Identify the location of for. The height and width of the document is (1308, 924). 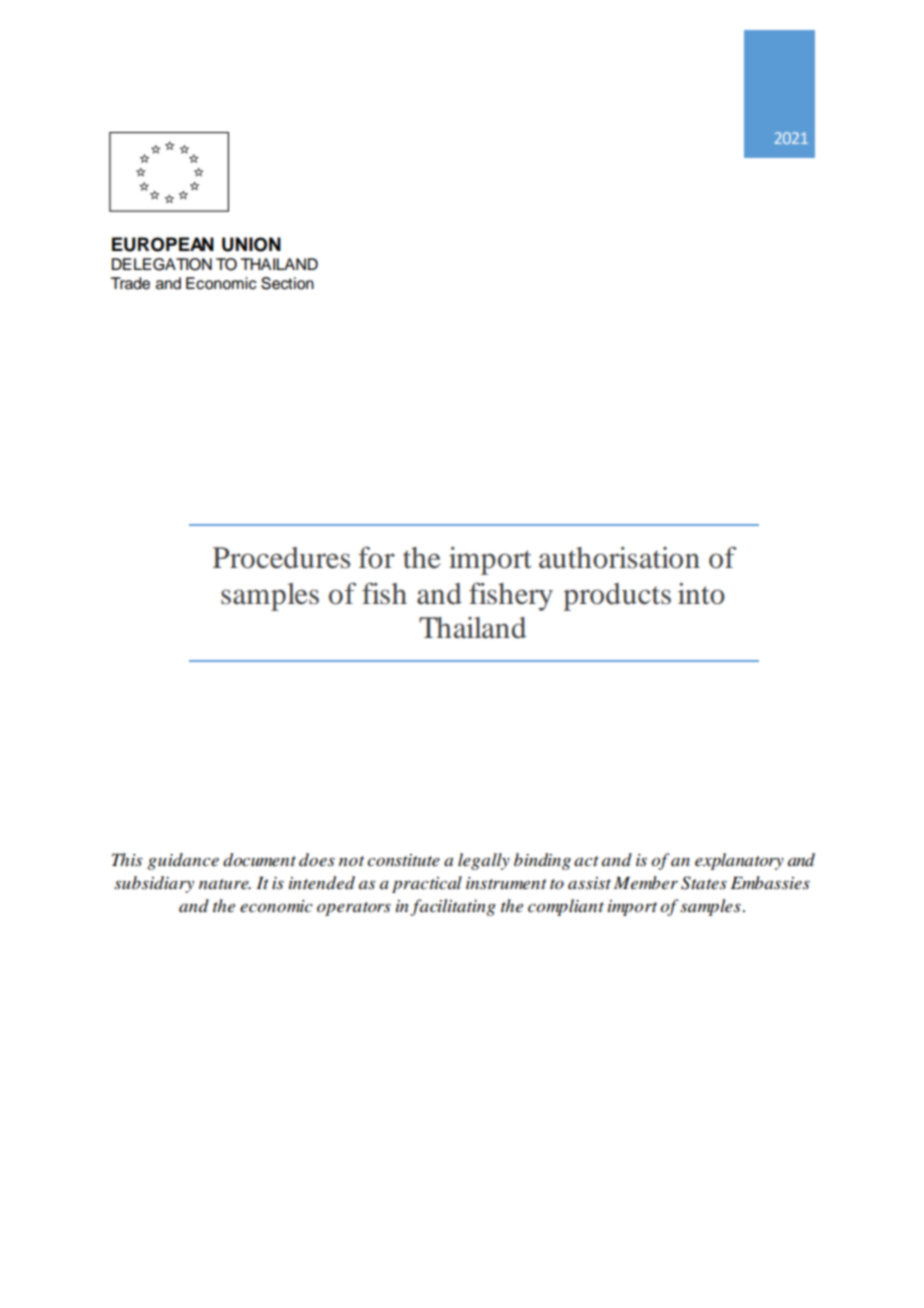
(376, 557).
